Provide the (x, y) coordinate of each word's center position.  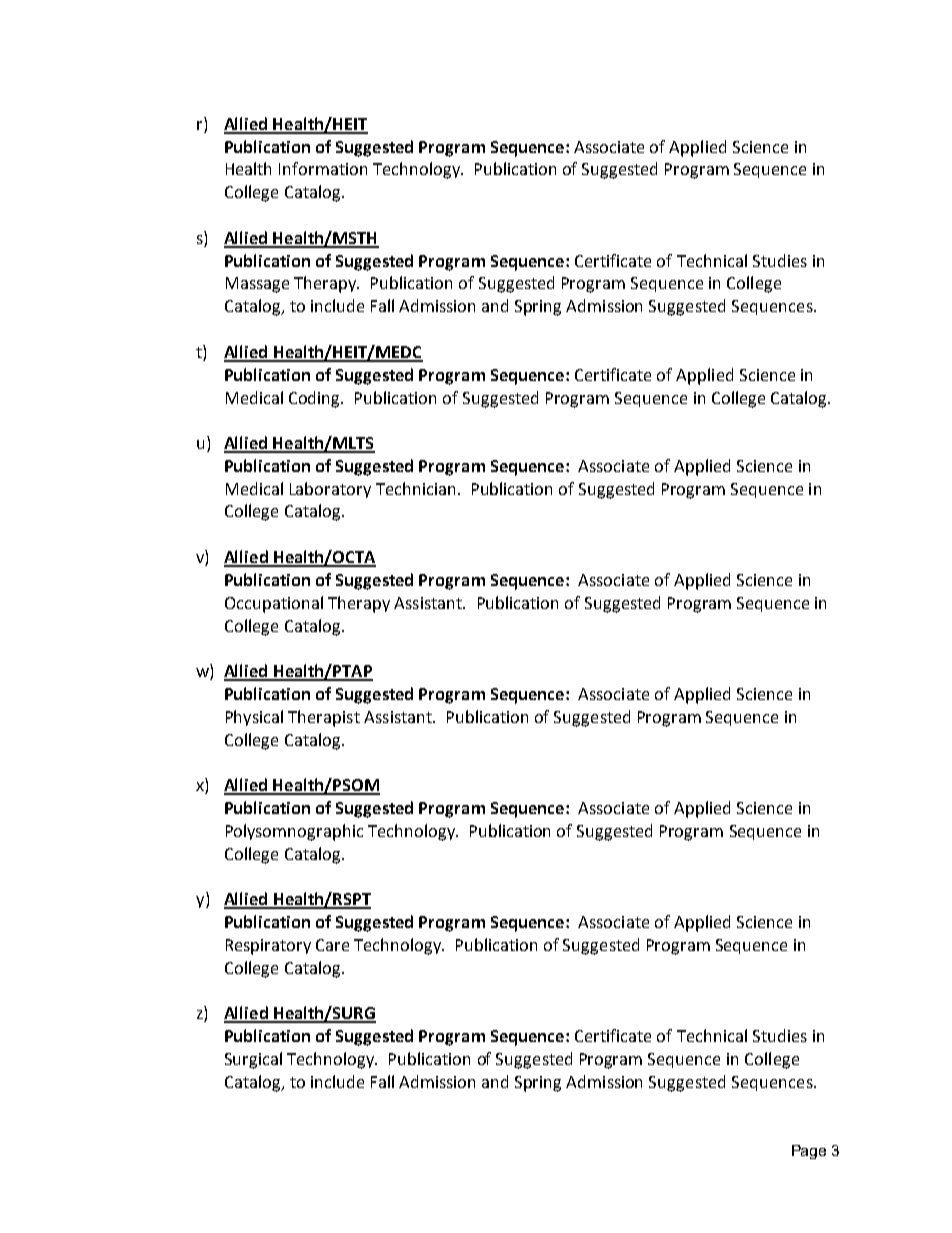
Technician (415, 488)
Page (809, 1152)
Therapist (324, 718)
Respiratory (268, 947)
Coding (316, 399)
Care (332, 945)
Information (323, 168)
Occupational (274, 604)
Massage (257, 285)
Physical (254, 718)
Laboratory (330, 490)
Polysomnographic (294, 832)
